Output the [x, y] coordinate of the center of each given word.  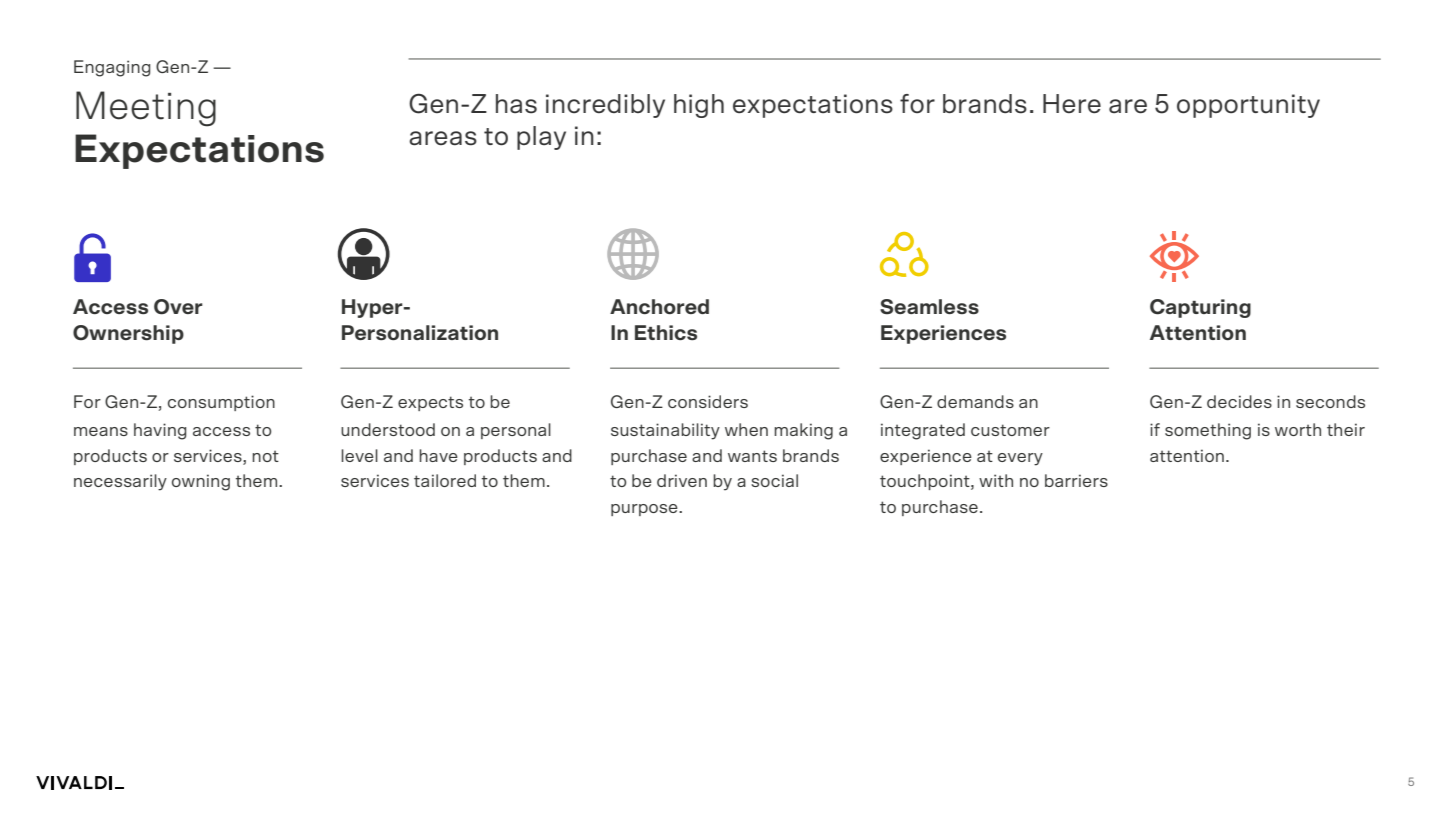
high [699, 106]
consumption [221, 403]
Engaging [112, 68]
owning [201, 482]
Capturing [1200, 308]
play [541, 138]
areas [443, 138]
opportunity [1248, 106]
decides [1239, 401]
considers [708, 401]
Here [1072, 103]
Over [178, 307]
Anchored [659, 306]
